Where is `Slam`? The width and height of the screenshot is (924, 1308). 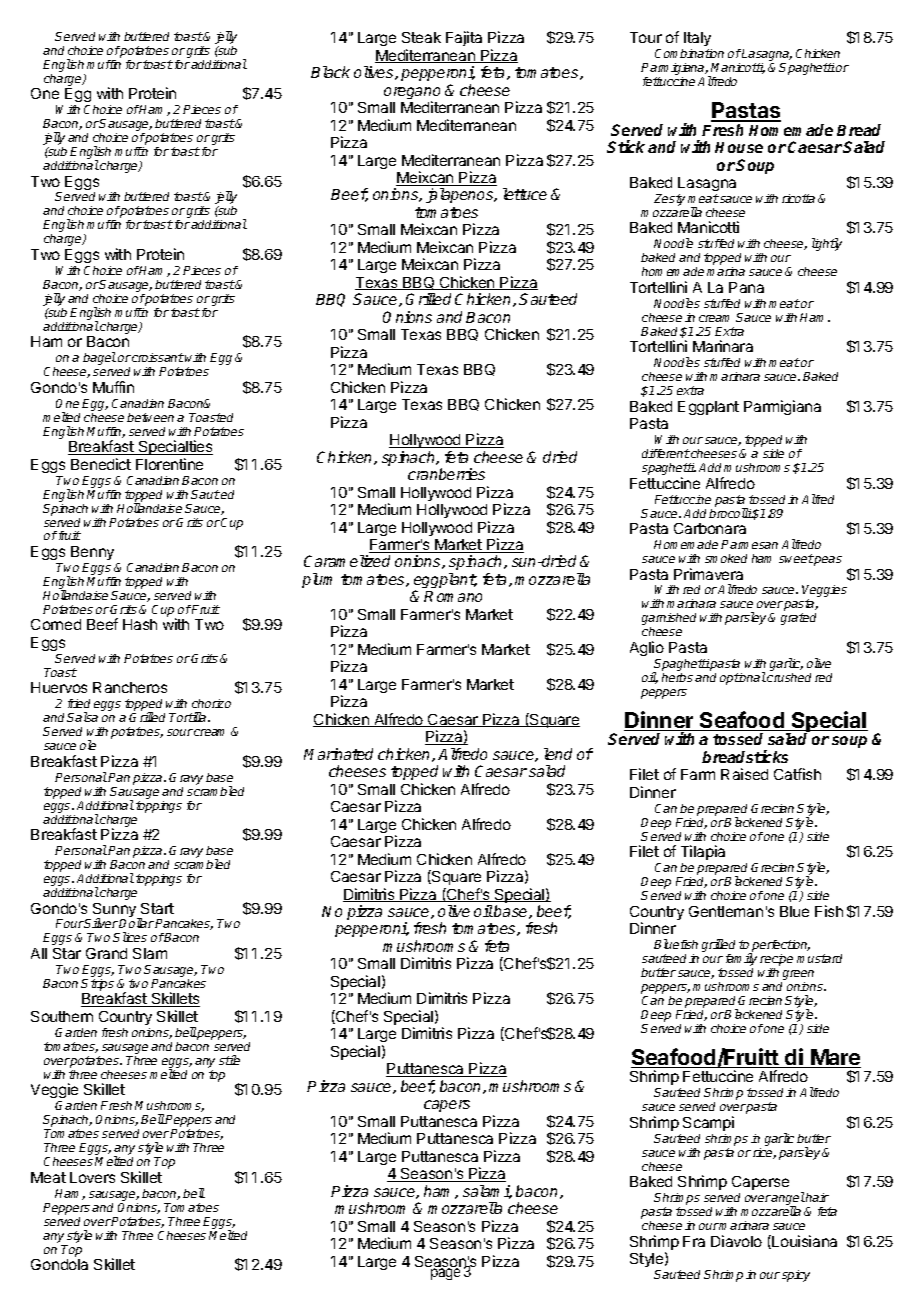 Slam is located at coordinates (150, 953).
